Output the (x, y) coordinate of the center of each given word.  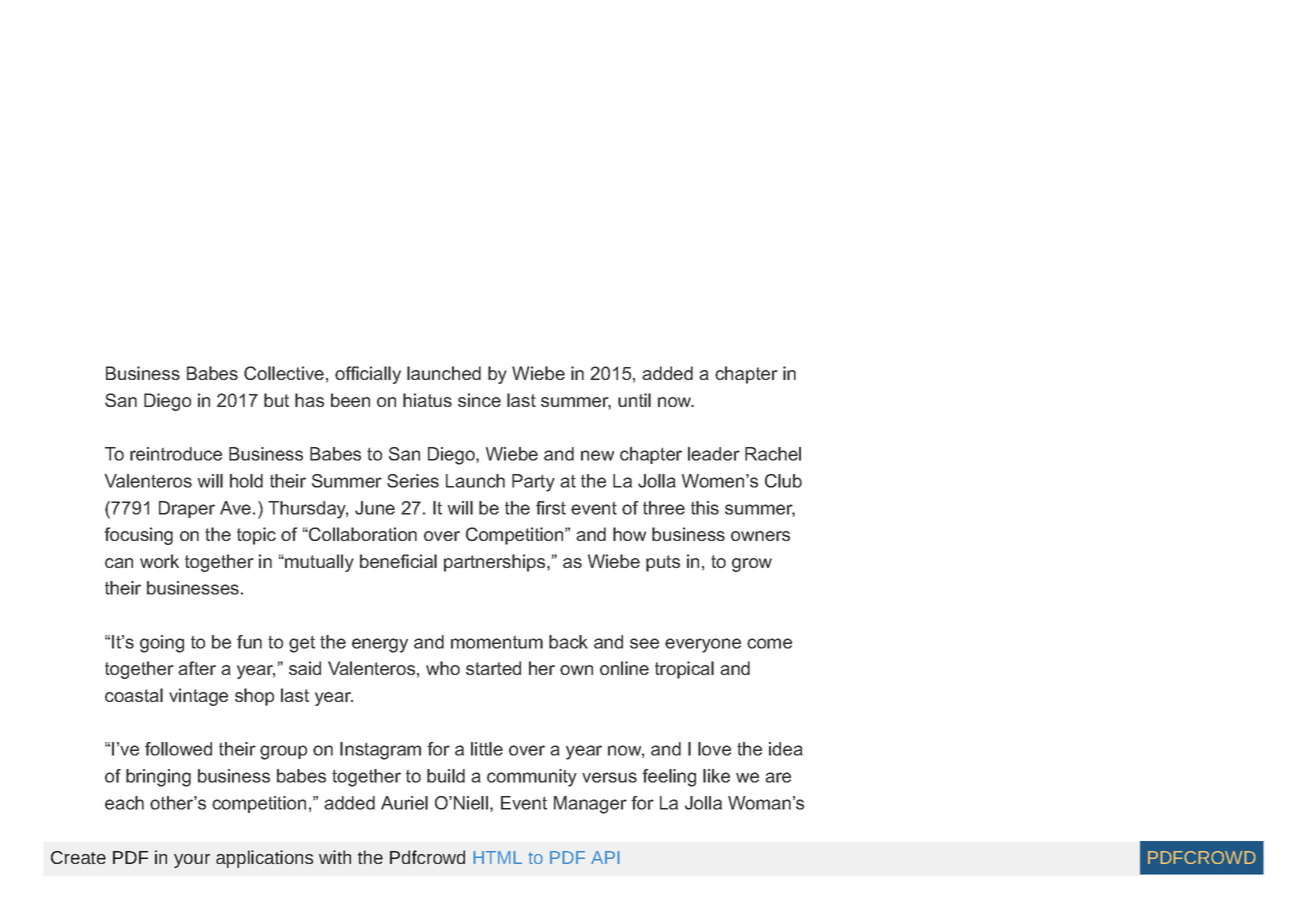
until (634, 400)
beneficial (398, 561)
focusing (138, 536)
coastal (134, 695)
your (192, 861)
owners (760, 536)
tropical (684, 670)
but (276, 400)
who (443, 668)
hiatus (427, 400)
